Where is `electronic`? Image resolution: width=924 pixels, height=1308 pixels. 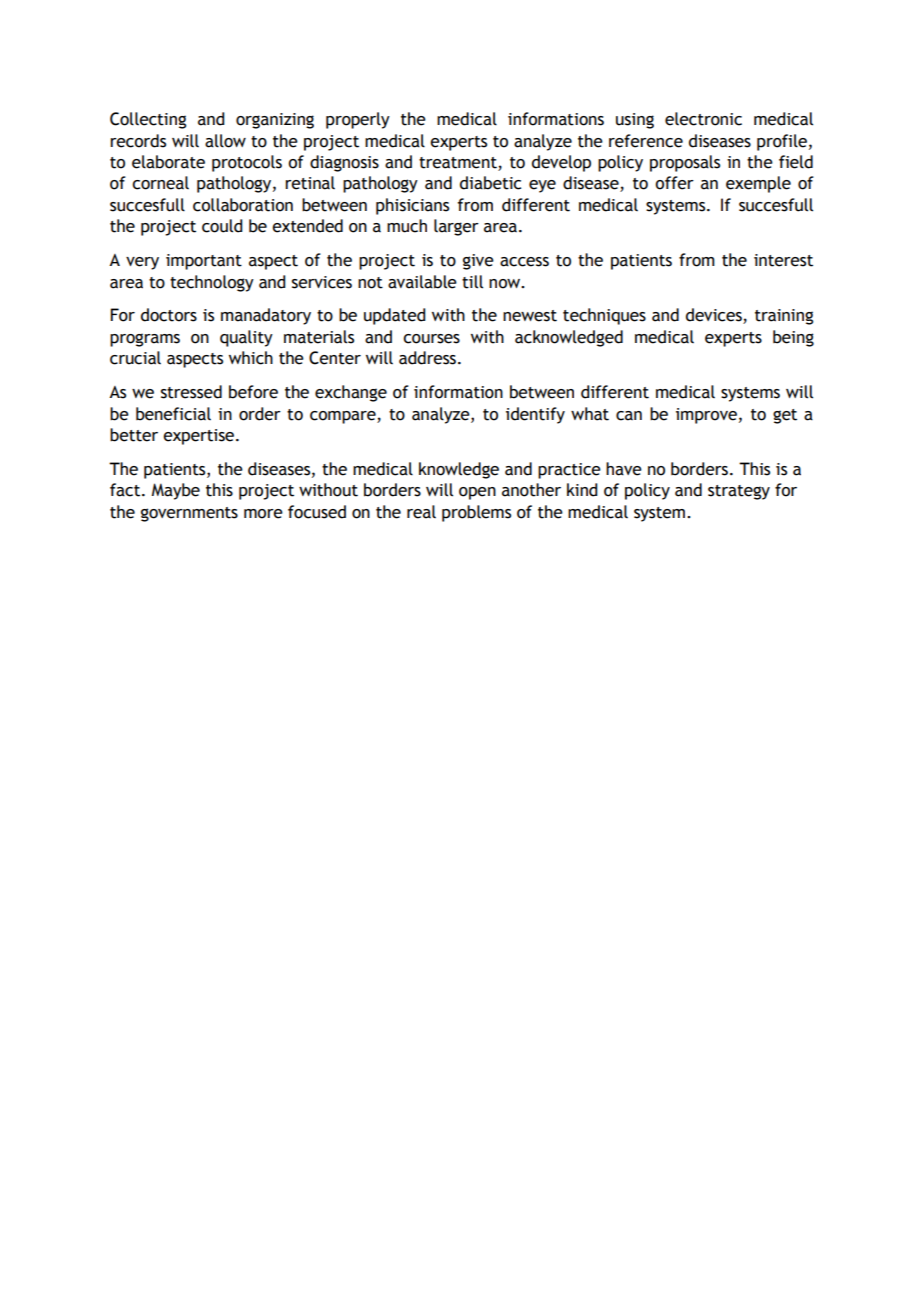
electronic is located at coordinates (703, 119).
